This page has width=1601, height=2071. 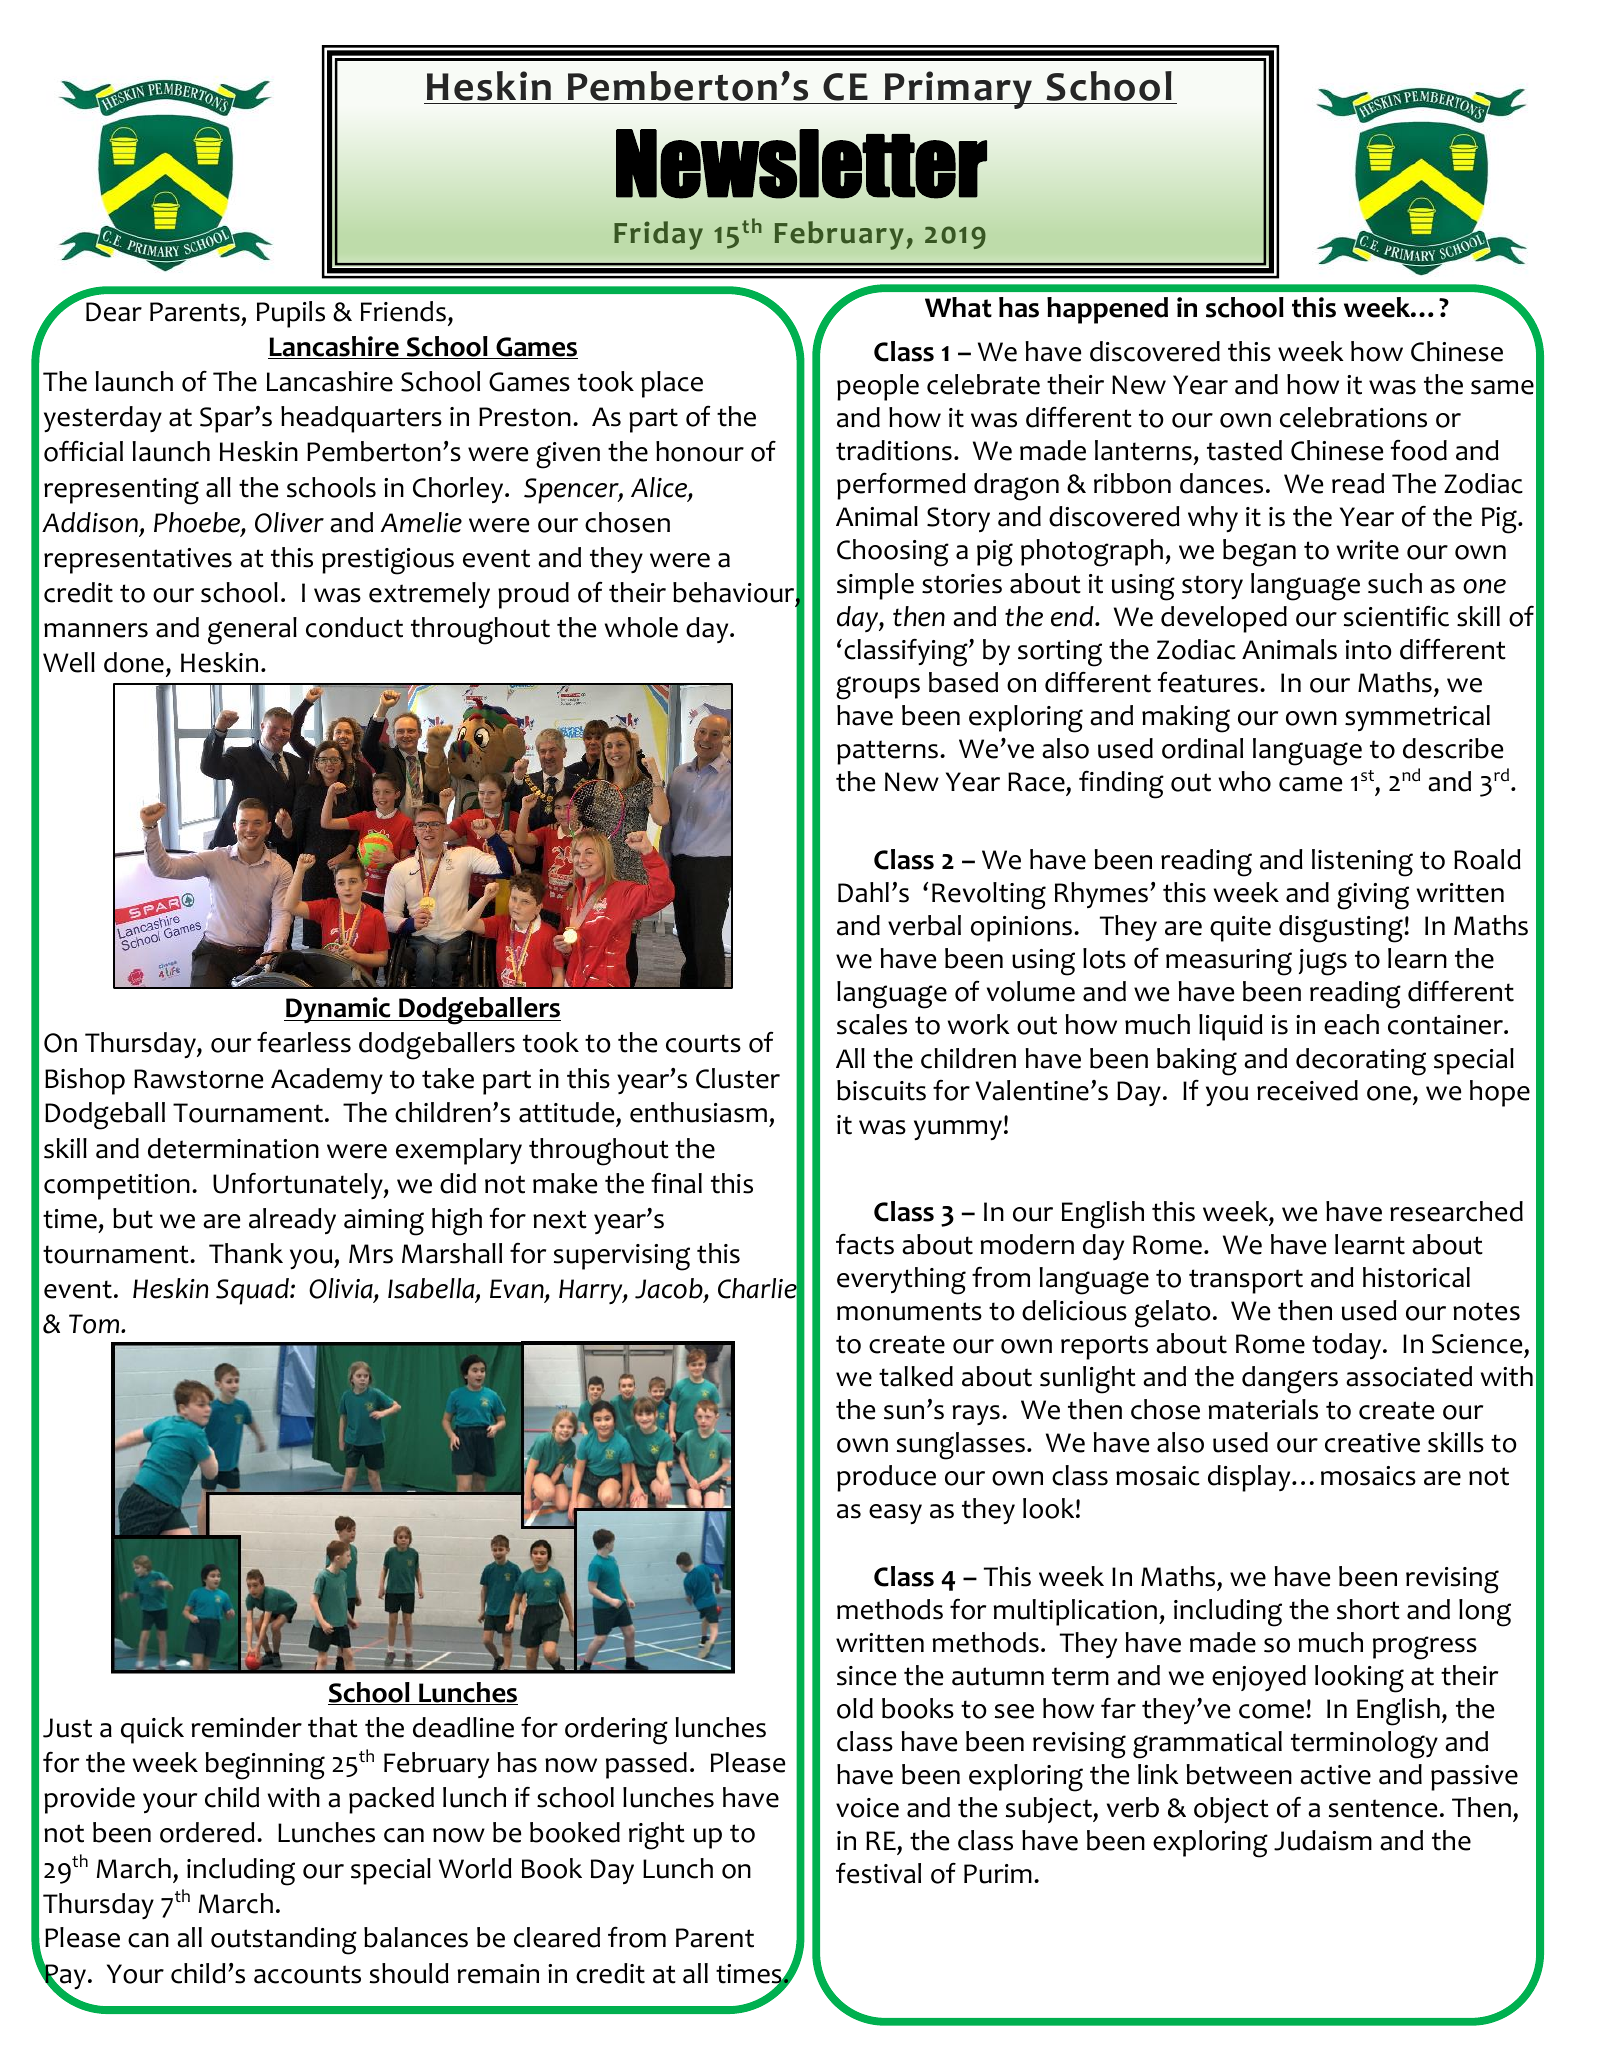 I want to click on produce, so click(x=886, y=1478).
